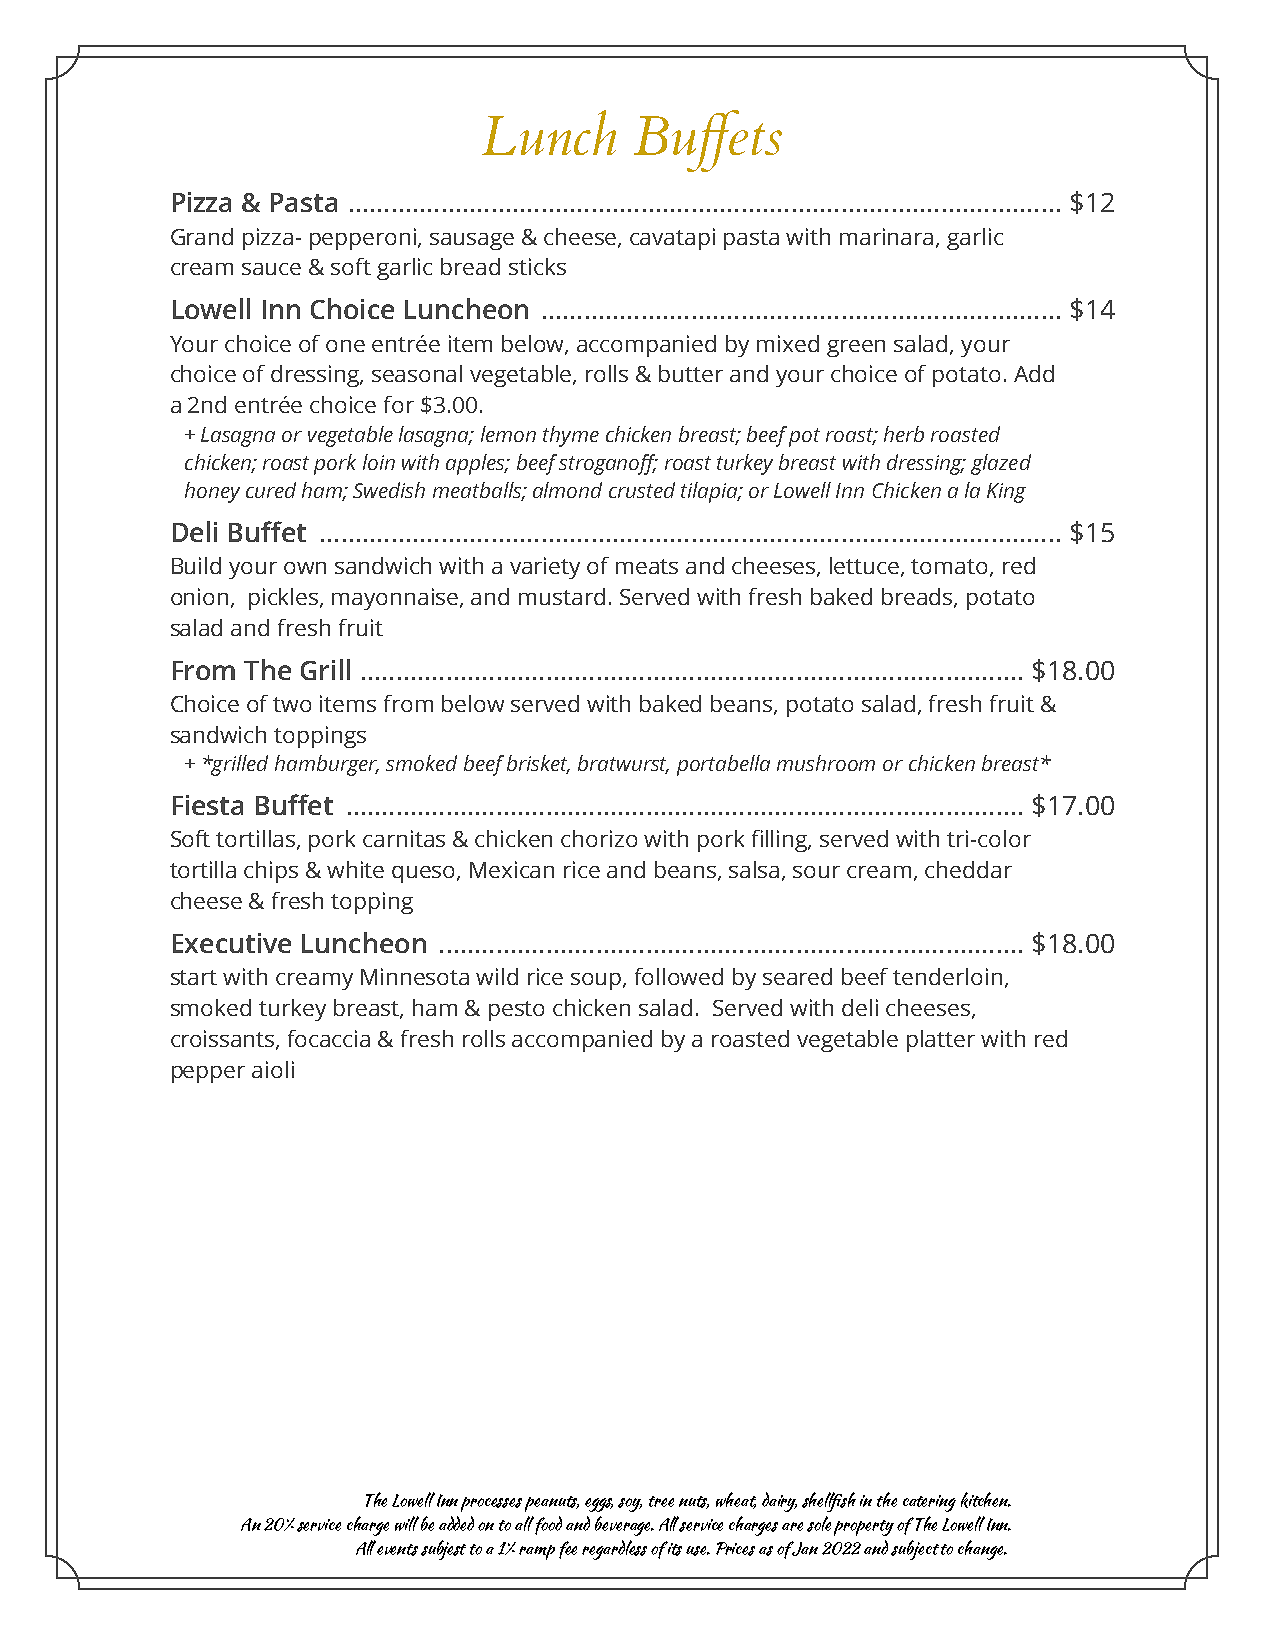  I want to click on cheddar, so click(968, 869).
